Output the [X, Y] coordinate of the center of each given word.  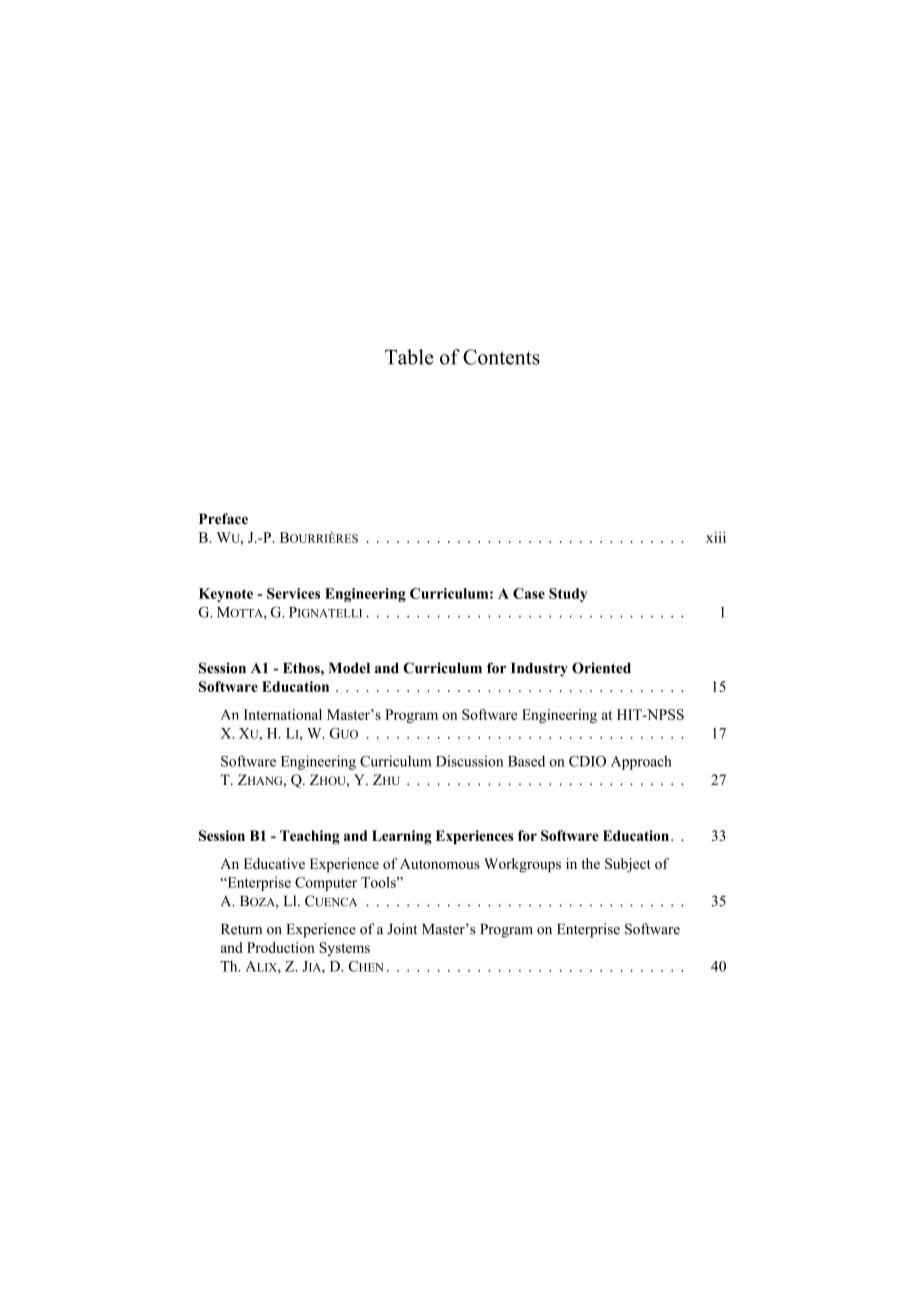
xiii [716, 537]
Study [568, 595]
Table [409, 357]
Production [281, 947]
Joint [402, 929]
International [283, 714]
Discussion [469, 761]
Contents [501, 357]
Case [529, 593]
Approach [641, 762]
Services [293, 593]
